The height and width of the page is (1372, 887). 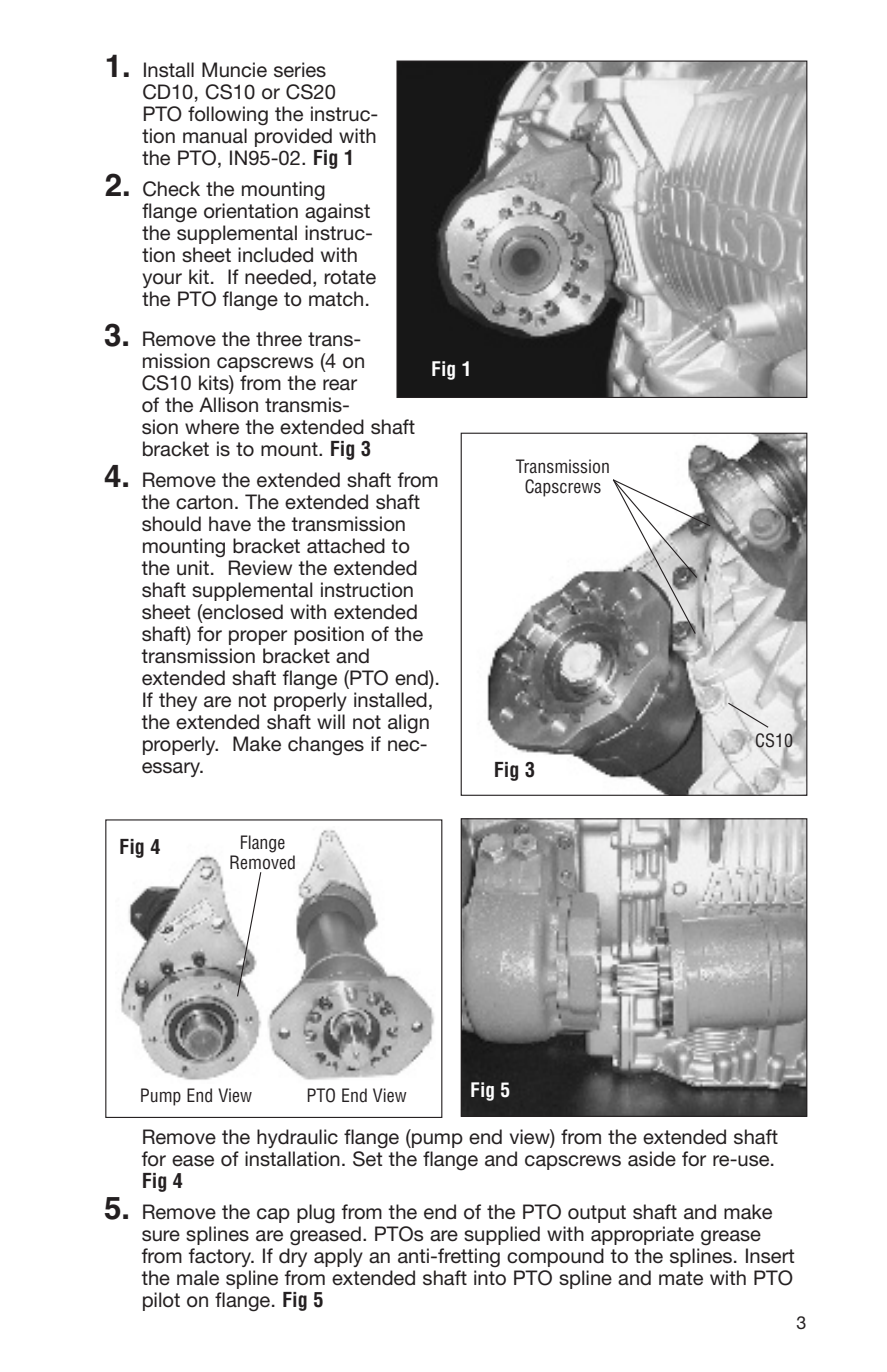 I want to click on against, so click(x=337, y=213).
